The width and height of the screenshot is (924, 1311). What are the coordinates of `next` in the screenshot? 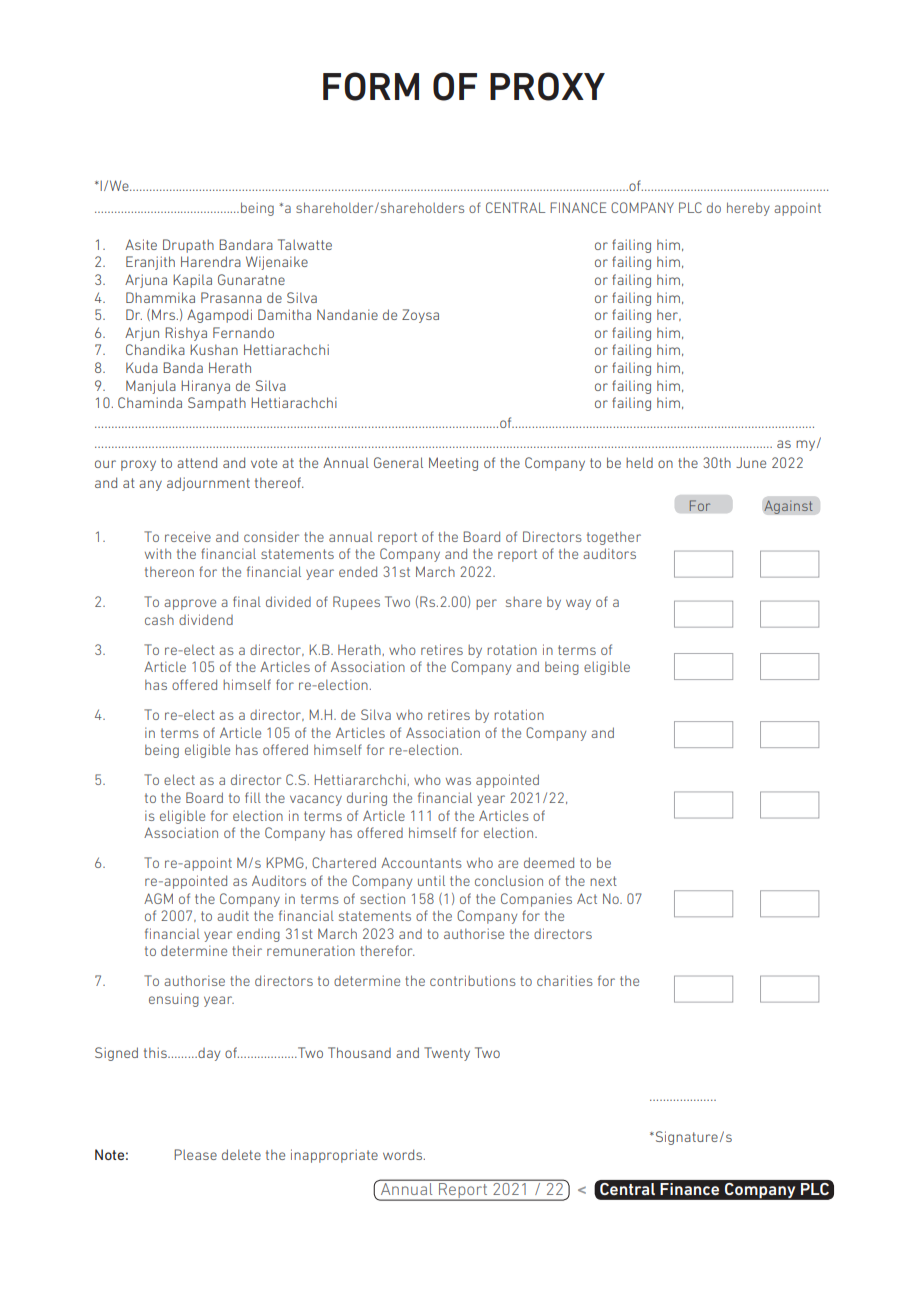 It's located at (603, 881).
